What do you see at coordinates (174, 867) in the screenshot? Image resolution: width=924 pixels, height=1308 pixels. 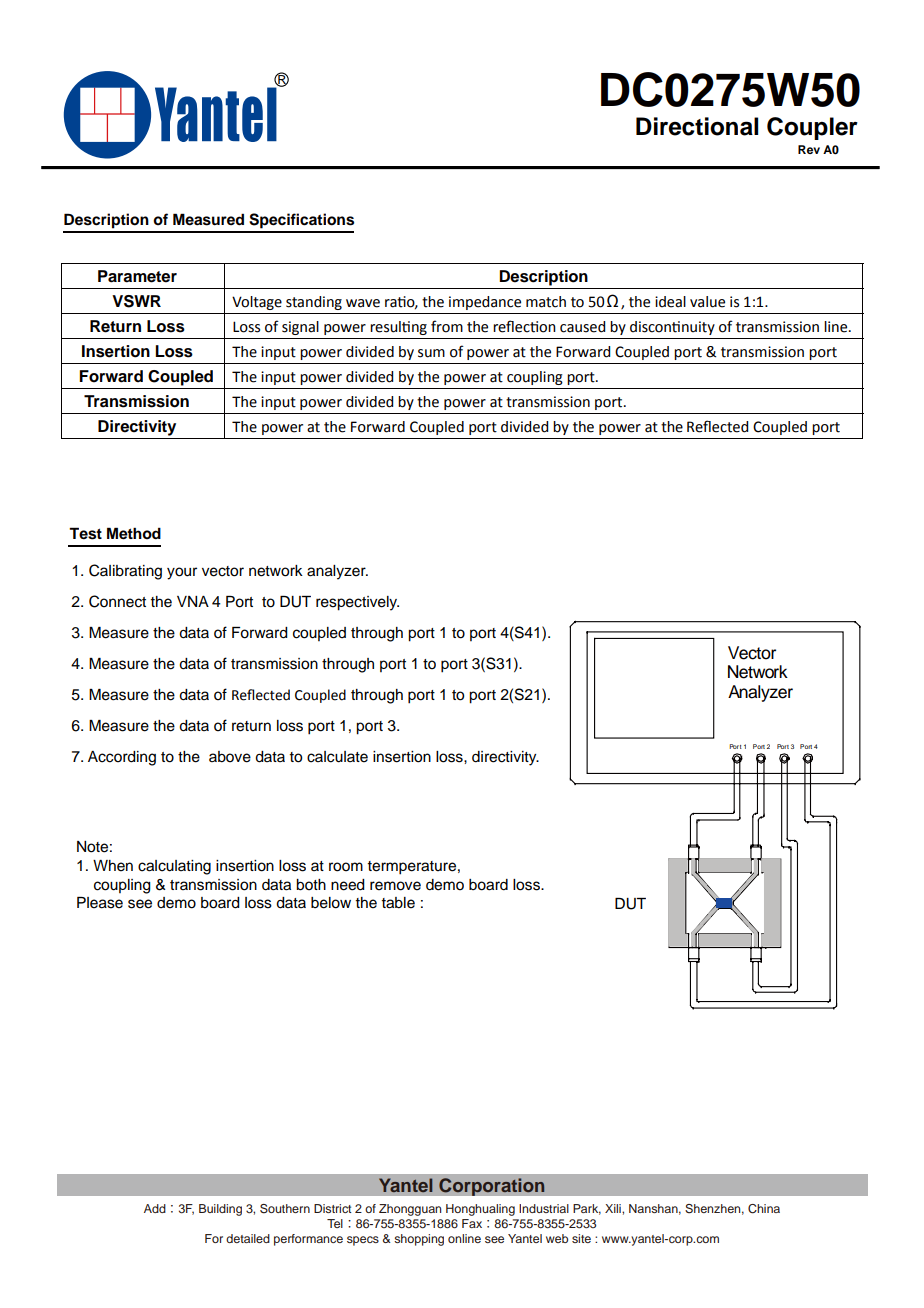 I see `calculating` at bounding box center [174, 867].
